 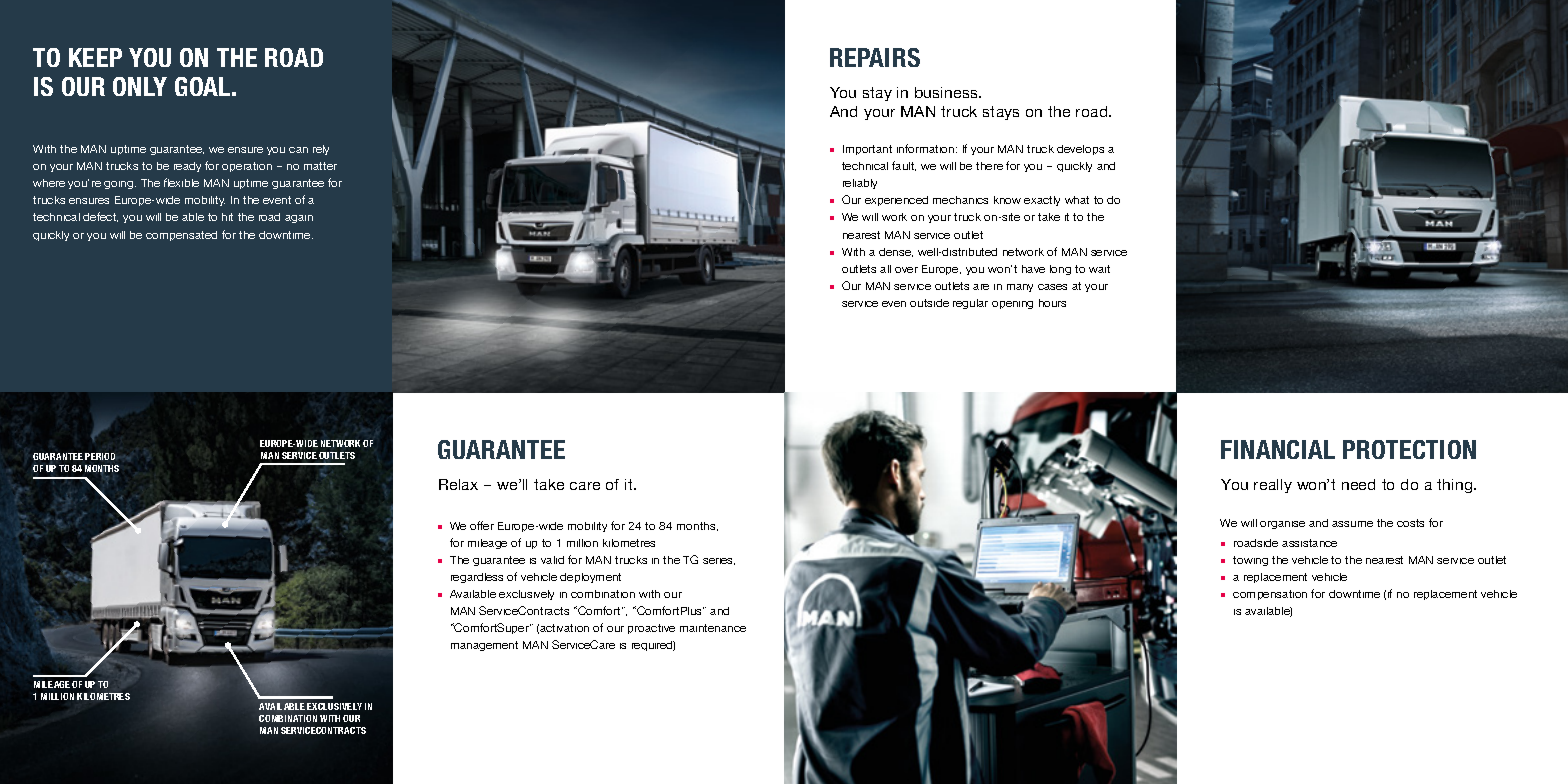 What do you see at coordinates (1270, 595) in the screenshot?
I see `compensation` at bounding box center [1270, 595].
